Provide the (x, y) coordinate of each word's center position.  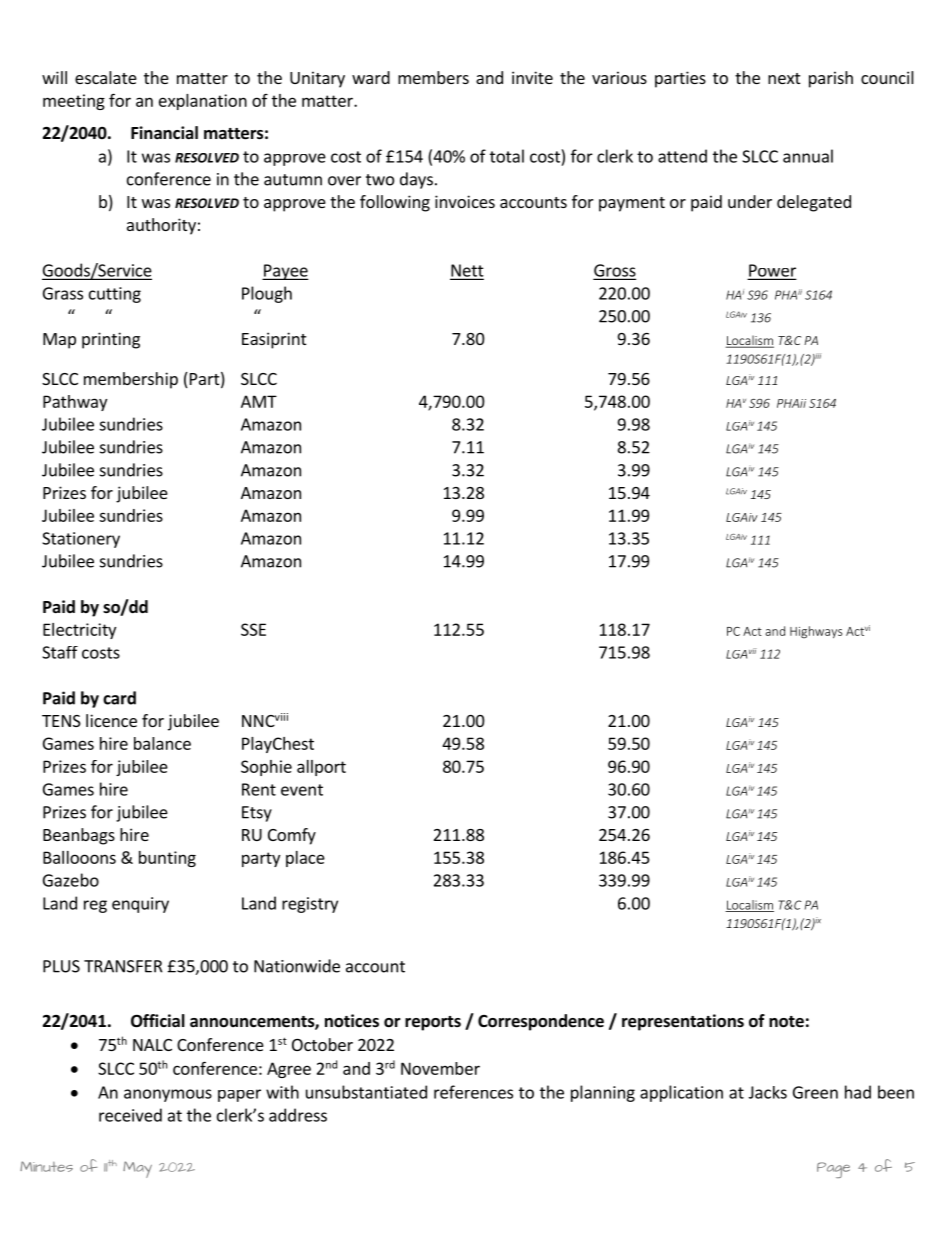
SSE (253, 629)
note (786, 1022)
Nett (467, 271)
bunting (167, 859)
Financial (164, 132)
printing (111, 340)
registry (310, 905)
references (473, 1092)
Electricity (79, 631)
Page (833, 1170)
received (130, 1115)
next (784, 78)
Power (772, 271)
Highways (816, 632)
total (507, 156)
